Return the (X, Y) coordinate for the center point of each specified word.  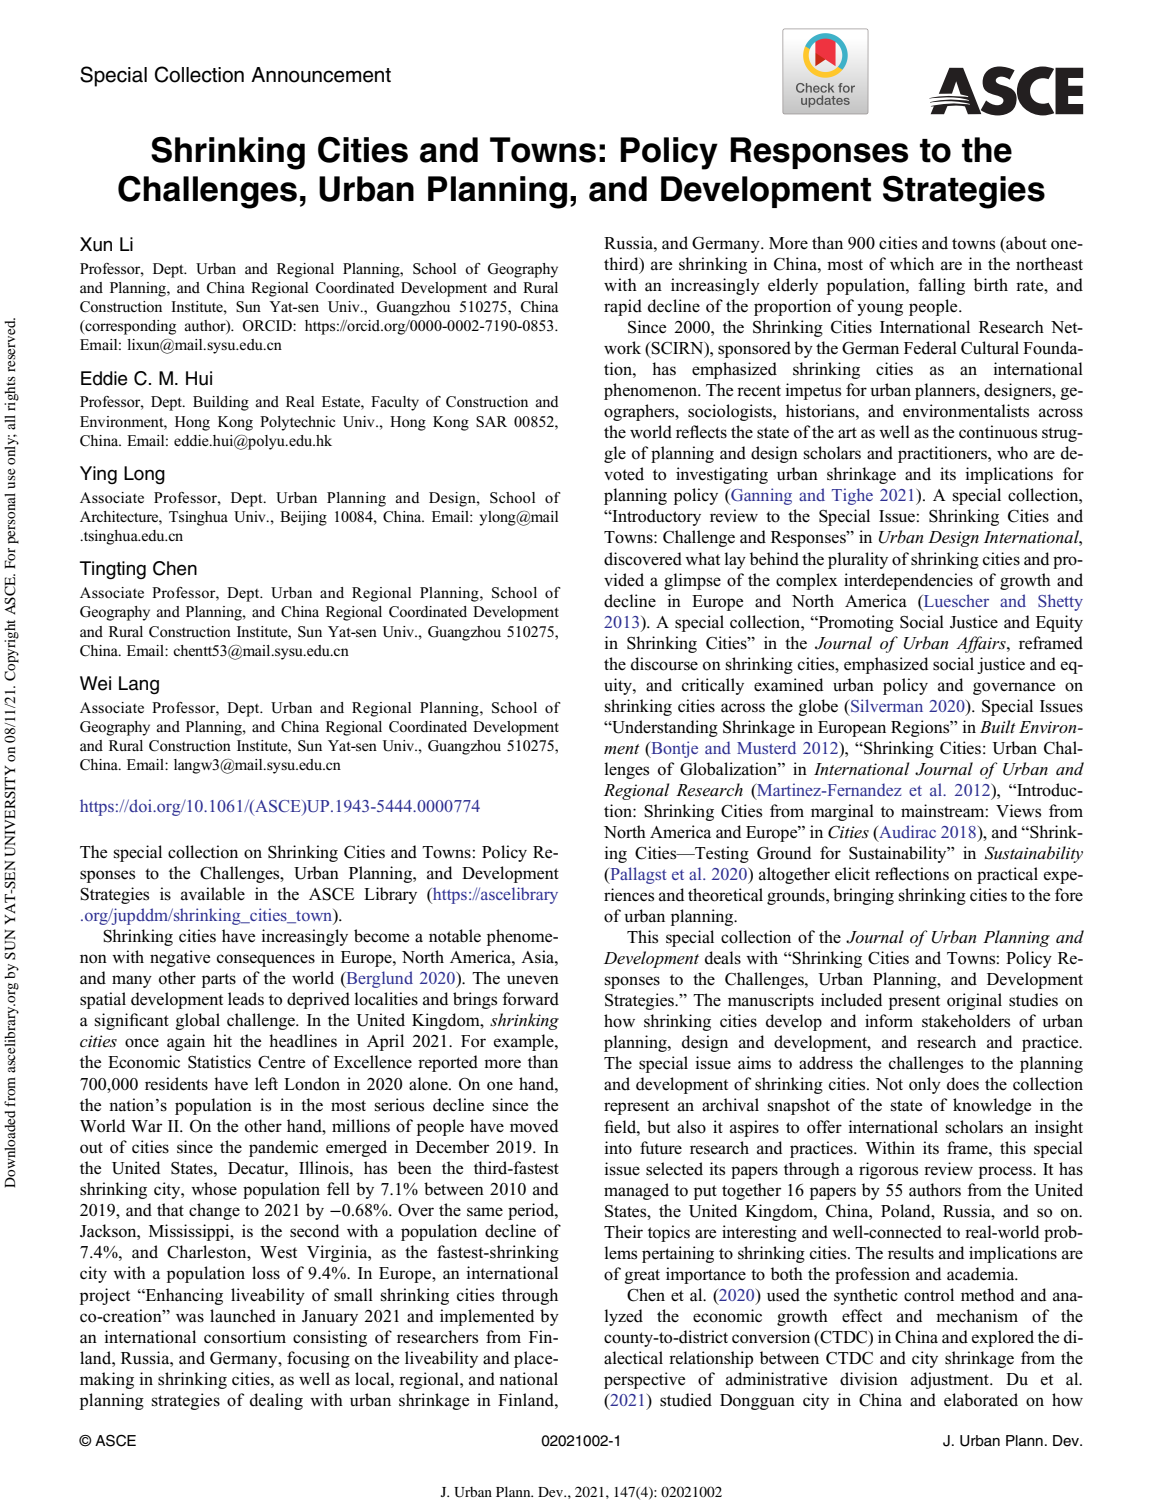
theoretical (725, 895)
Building (221, 403)
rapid (623, 307)
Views (1018, 811)
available (213, 894)
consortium (245, 1337)
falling (941, 286)
